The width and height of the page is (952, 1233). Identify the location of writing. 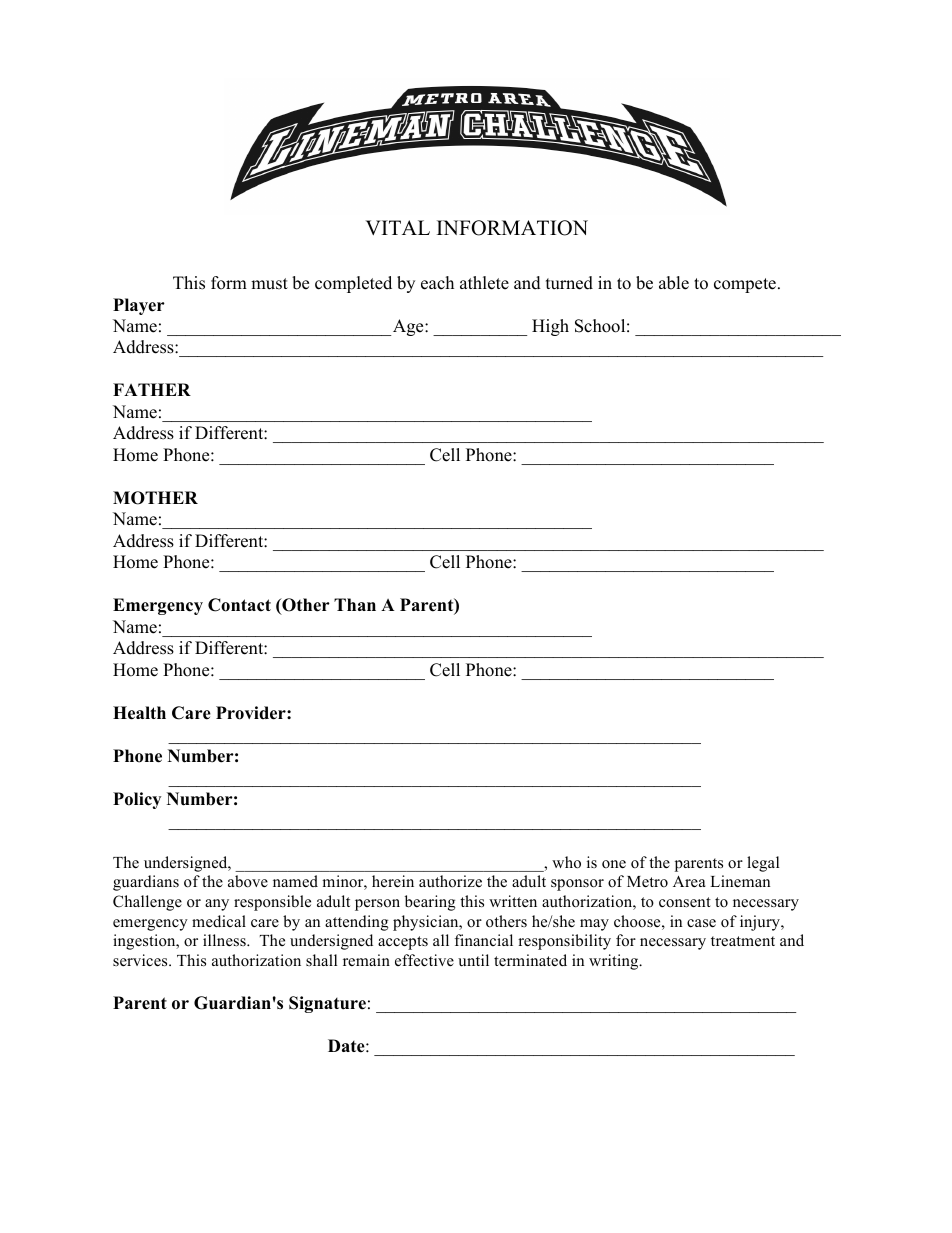
(615, 962).
